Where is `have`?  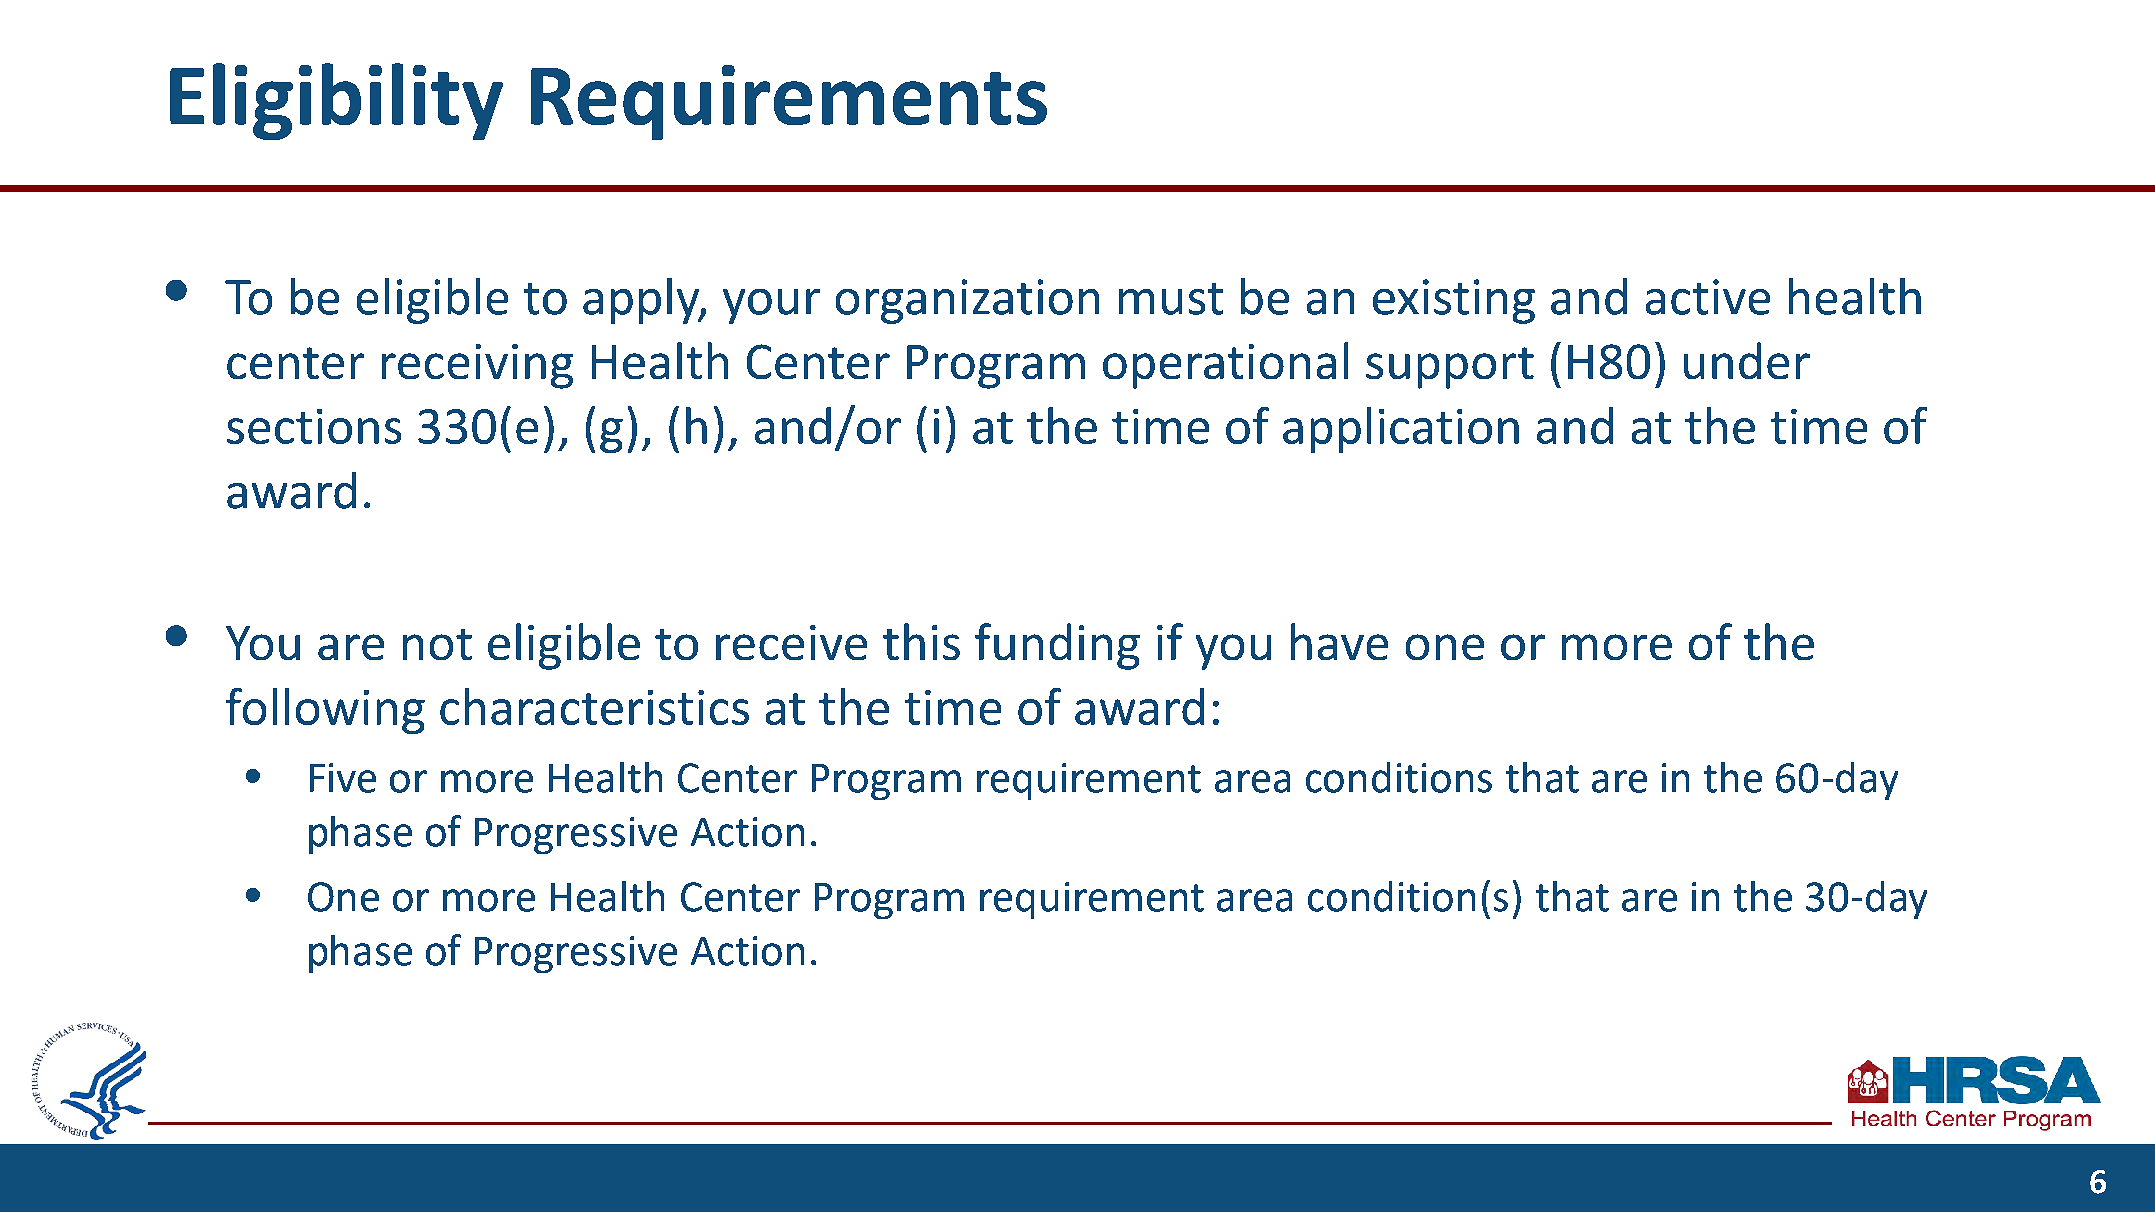 have is located at coordinates (1339, 641).
